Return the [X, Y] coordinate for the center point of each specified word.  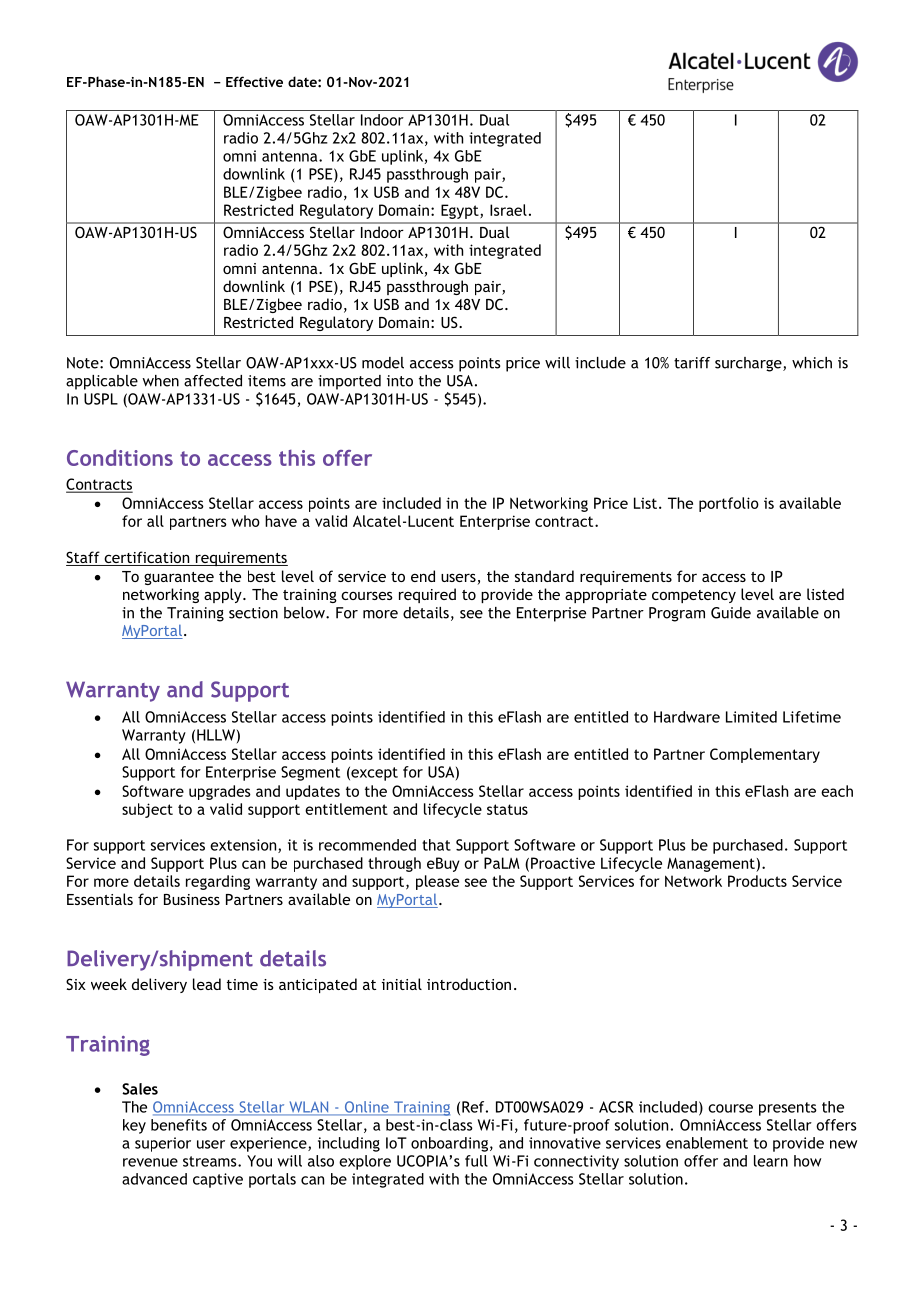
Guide [731, 613]
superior [163, 1144]
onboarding [449, 1144]
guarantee [179, 578]
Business [192, 899]
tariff [692, 363]
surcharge [749, 364]
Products [757, 881]
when [160, 381]
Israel [508, 210]
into [400, 381]
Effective [254, 81]
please [437, 882]
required [427, 595]
